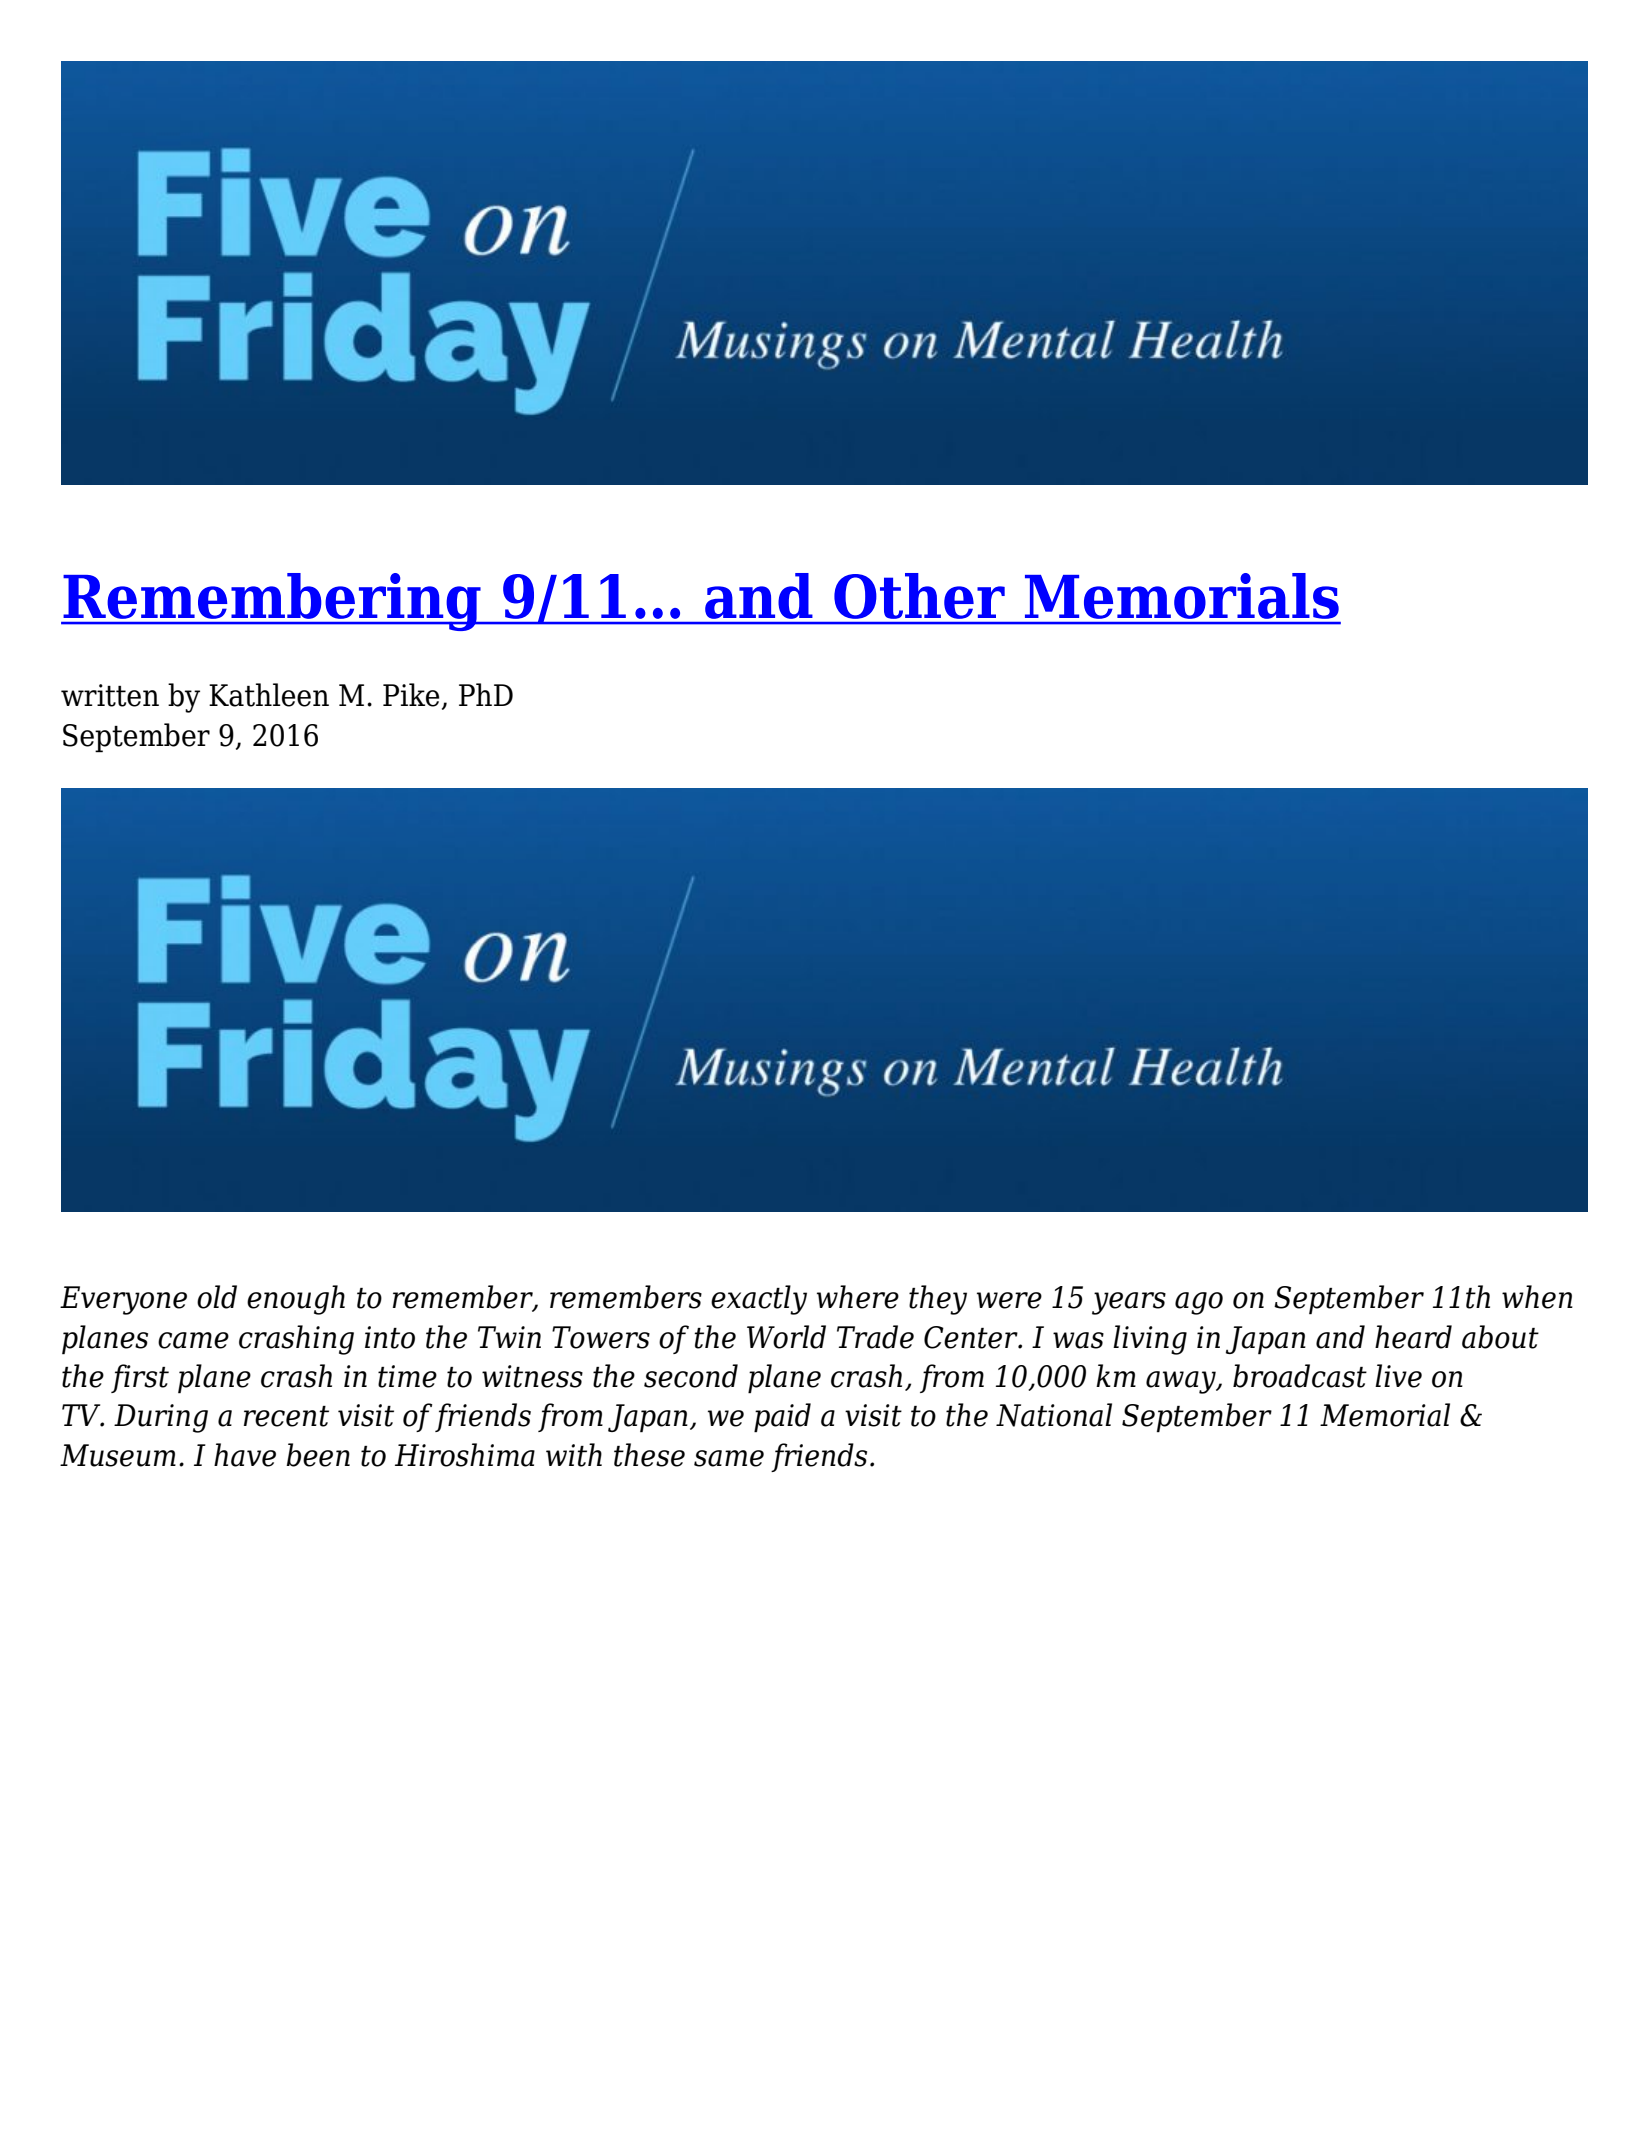  What do you see at coordinates (217, 1297) in the image?
I see `old` at bounding box center [217, 1297].
